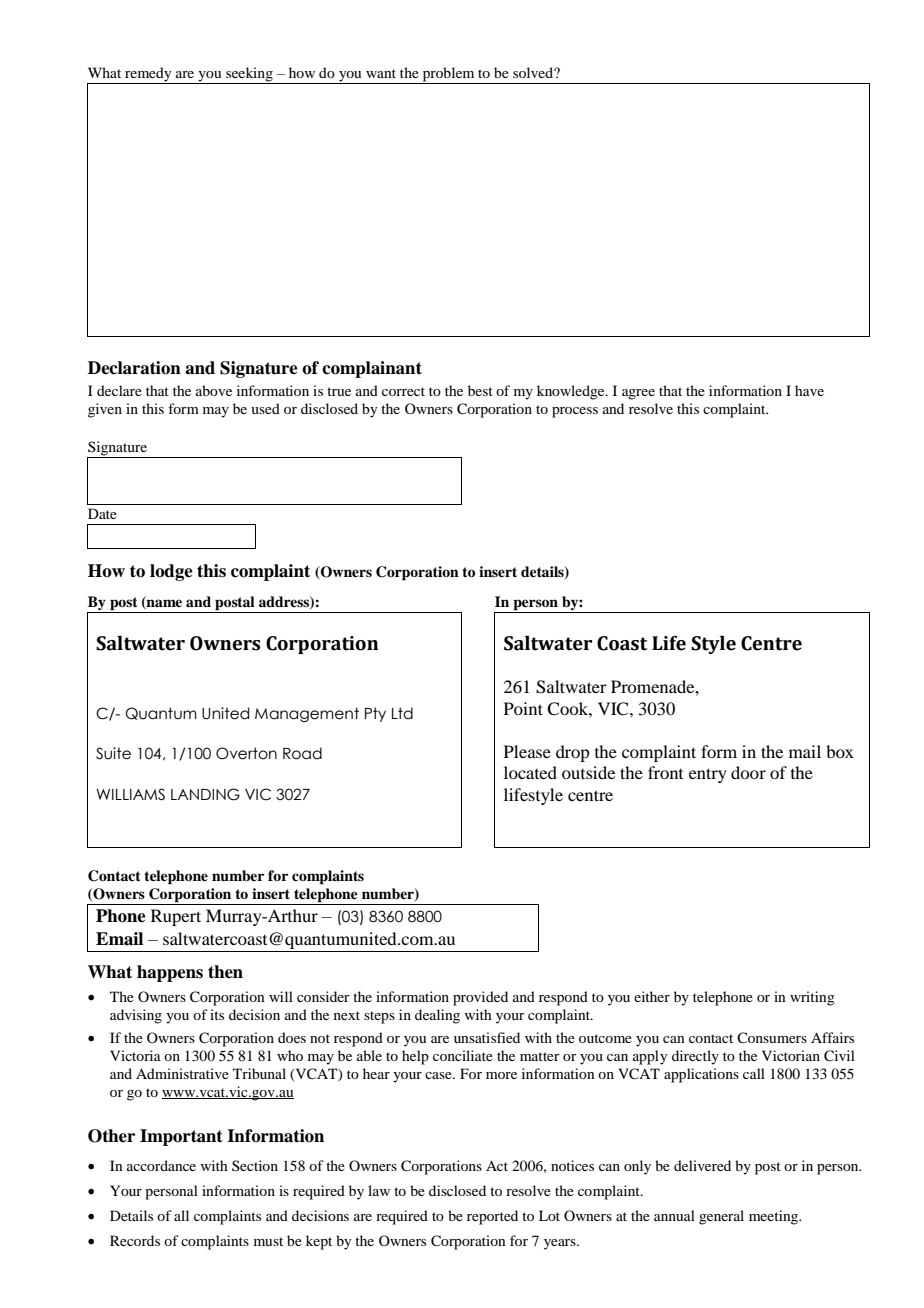  What do you see at coordinates (448, 74) in the image?
I see `problem` at bounding box center [448, 74].
